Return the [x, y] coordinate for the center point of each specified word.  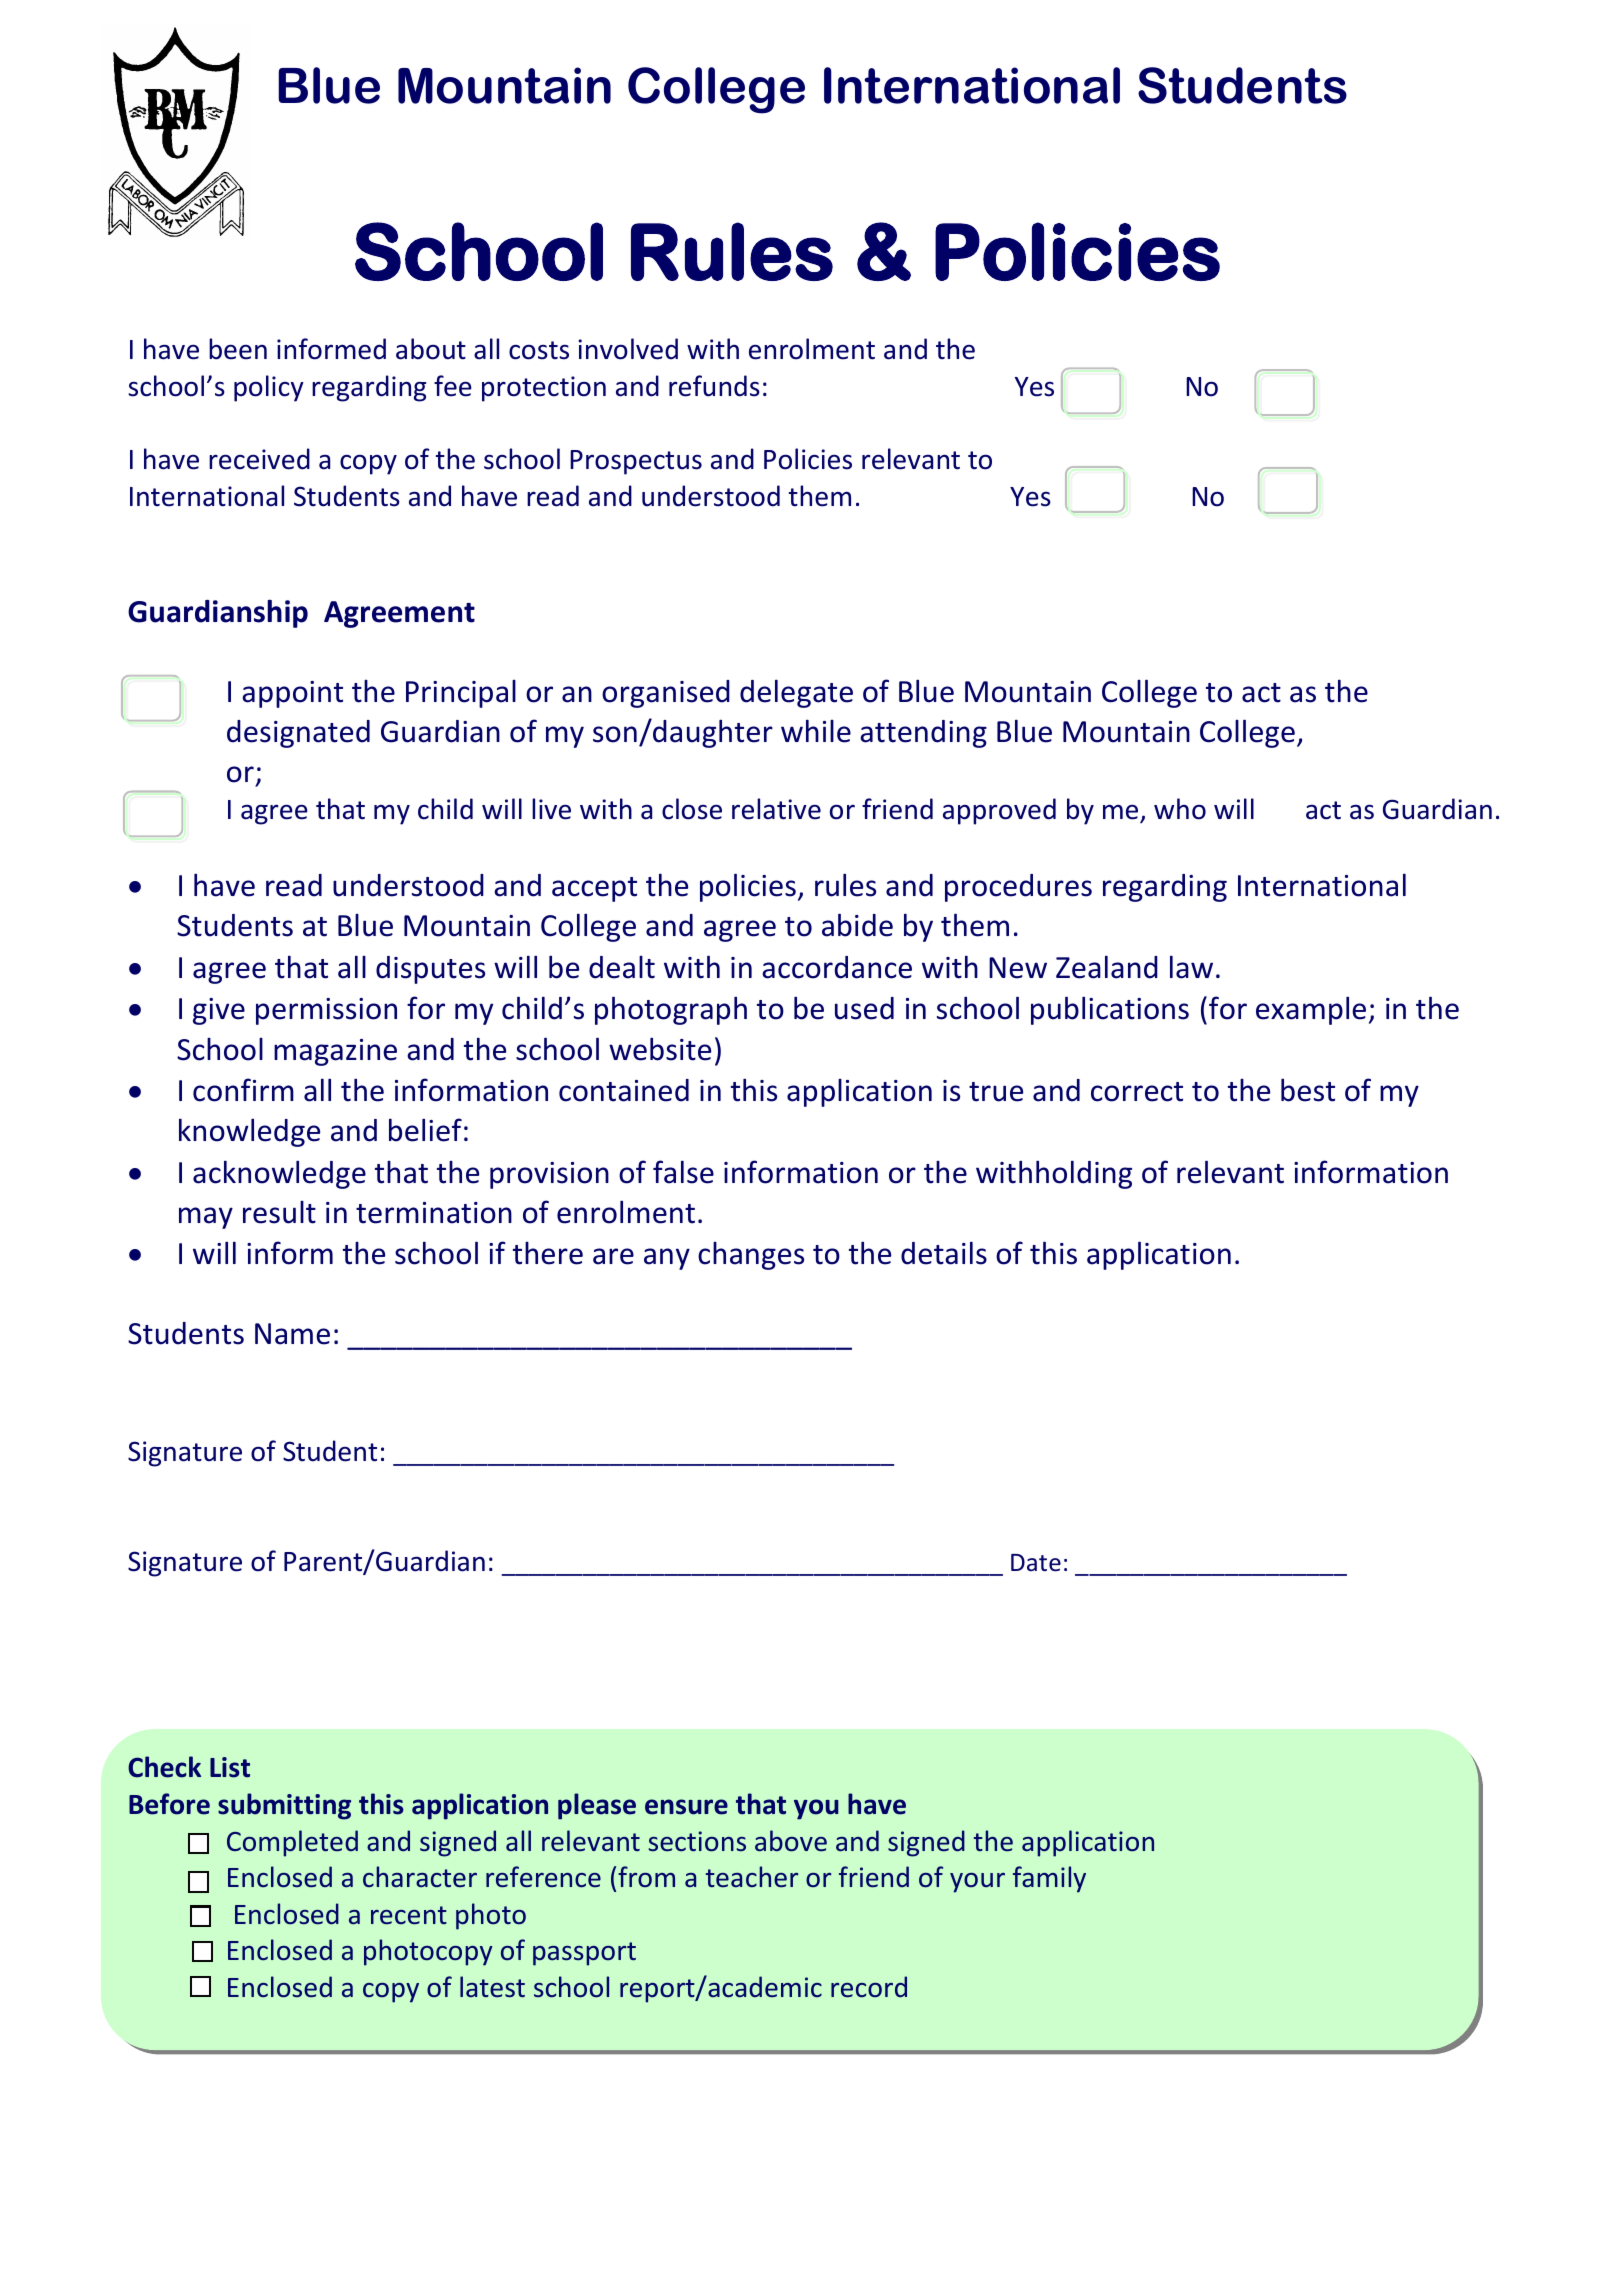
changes [751, 1256]
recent [409, 1915]
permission [326, 1011]
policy [269, 388]
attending [923, 734]
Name [292, 1334]
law [1191, 967]
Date [1036, 1563]
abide [857, 925]
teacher [752, 1876]
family [1049, 1879]
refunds [714, 386]
